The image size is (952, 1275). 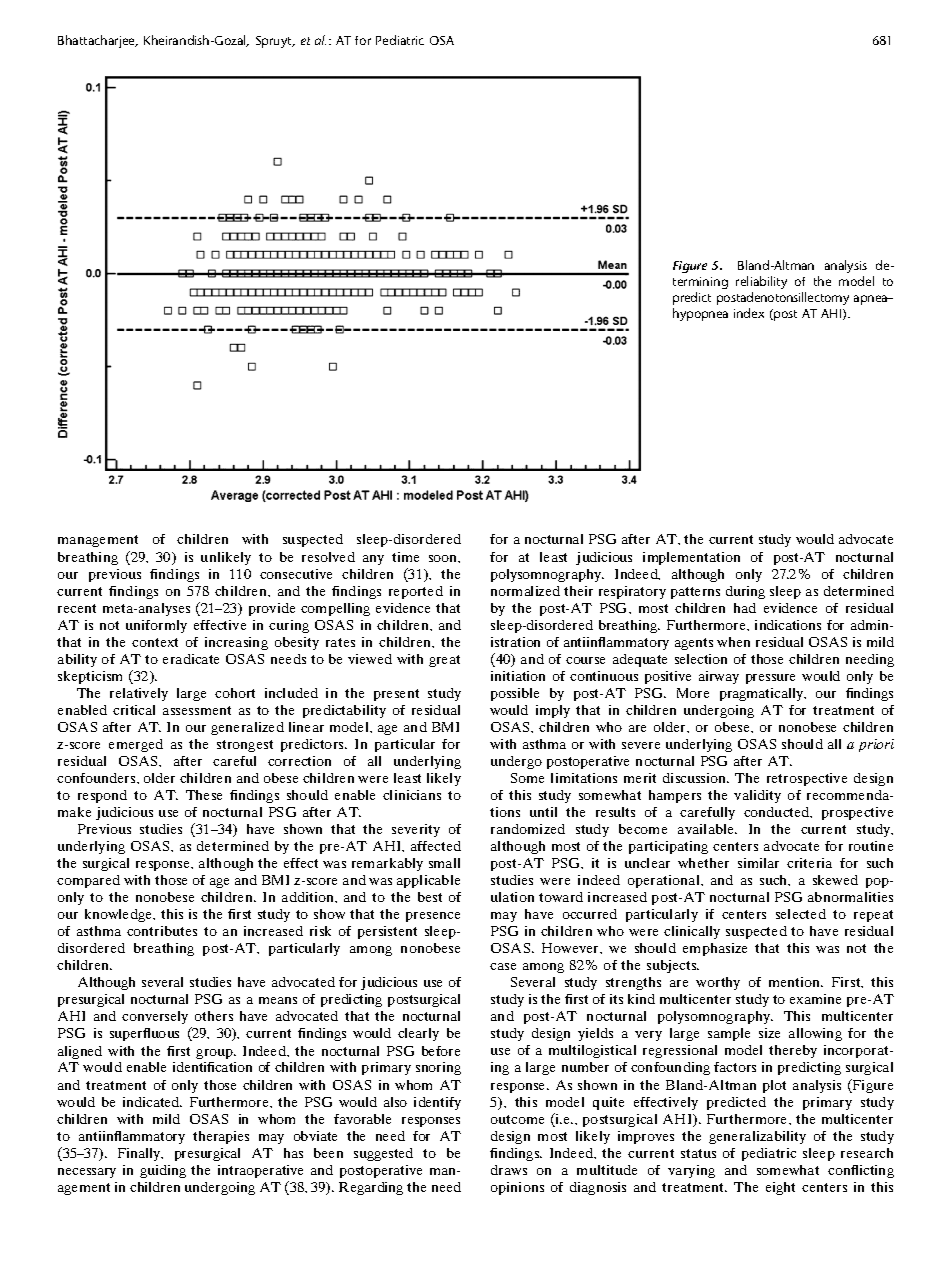 I want to click on had, so click(x=745, y=608).
